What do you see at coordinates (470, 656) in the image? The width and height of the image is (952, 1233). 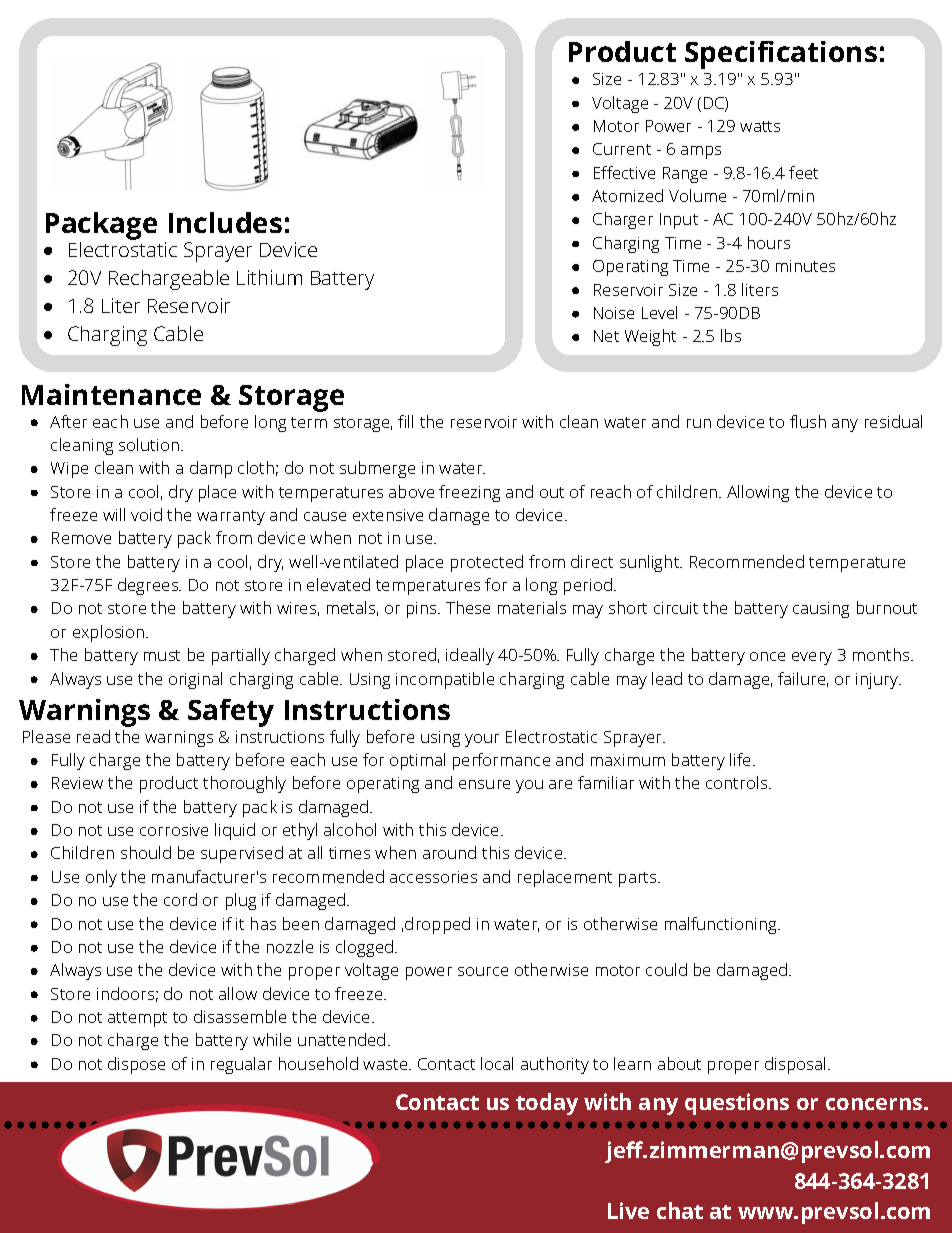 I see `ideally` at bounding box center [470, 656].
